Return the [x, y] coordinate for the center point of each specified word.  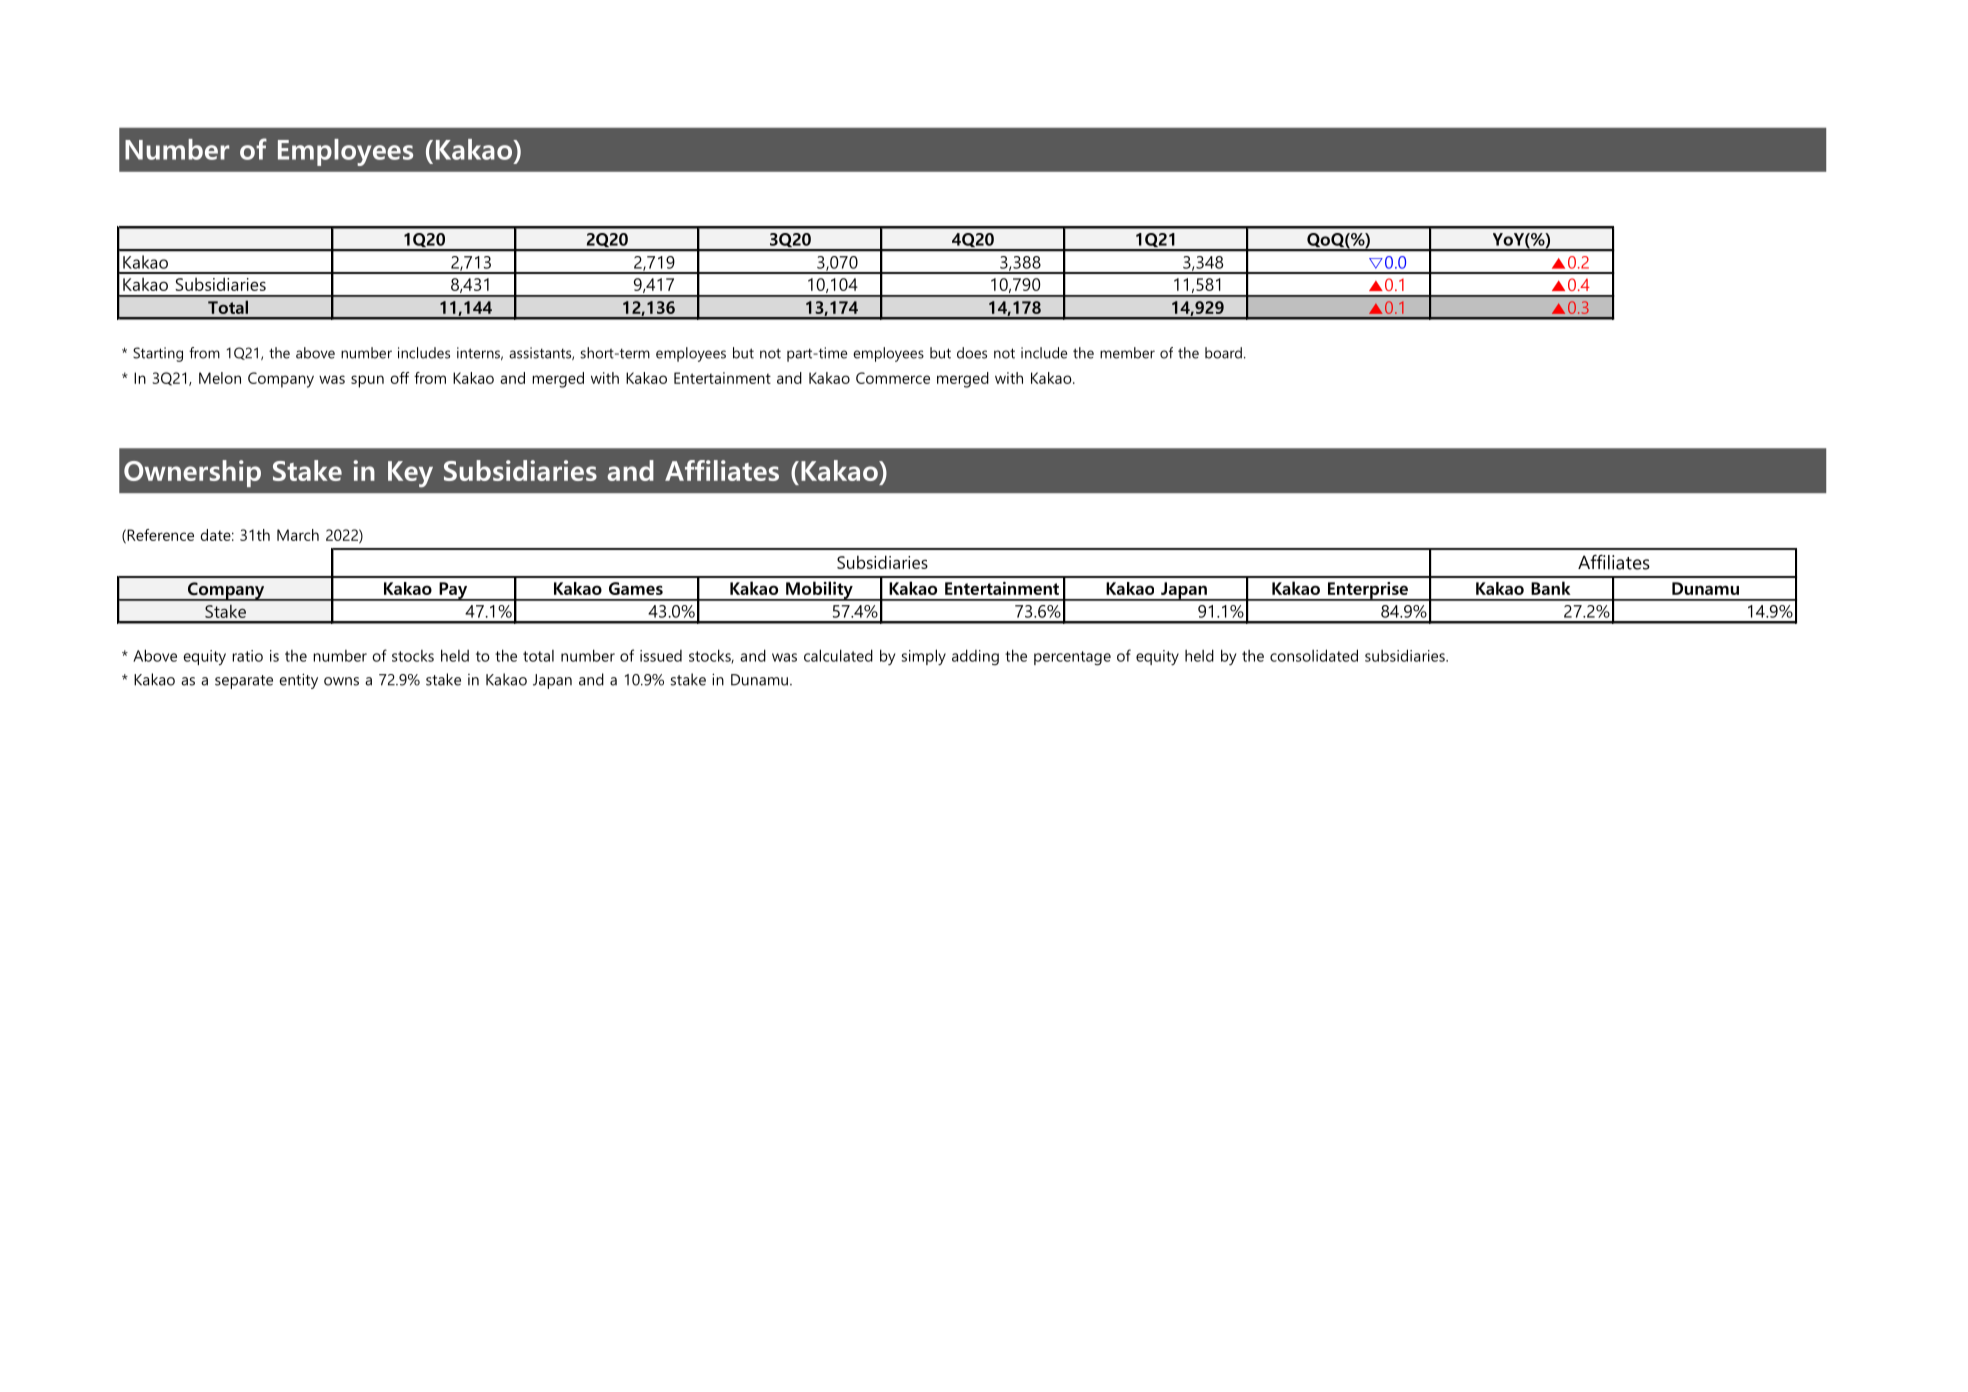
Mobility [819, 591]
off [399, 378]
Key [410, 474]
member [1127, 353]
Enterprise [1368, 591]
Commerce [893, 378]
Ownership [192, 473]
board [1223, 353]
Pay [453, 591]
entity [298, 681]
